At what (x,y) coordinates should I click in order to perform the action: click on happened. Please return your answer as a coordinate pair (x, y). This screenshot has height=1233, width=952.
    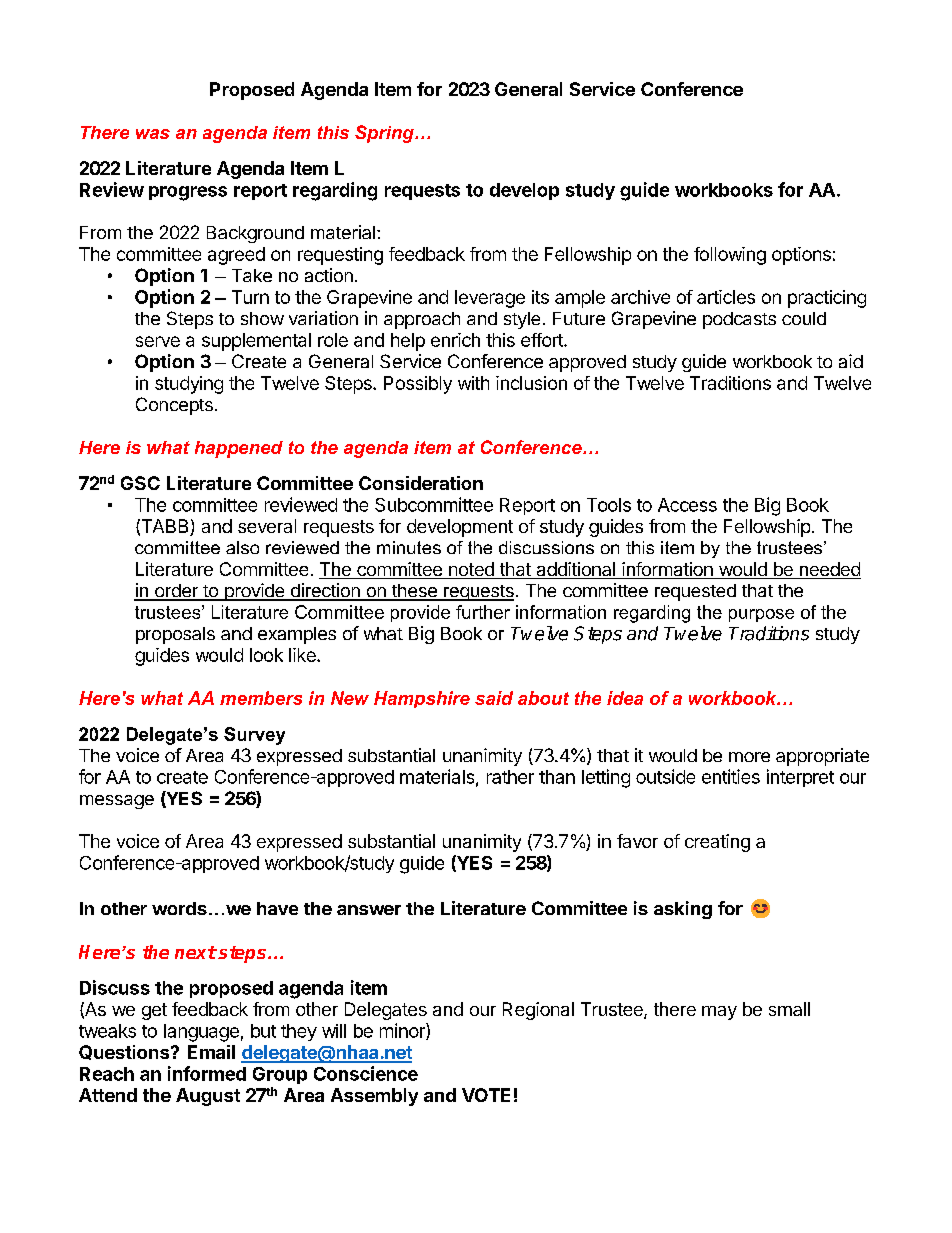
    Looking at the image, I should click on (239, 449).
